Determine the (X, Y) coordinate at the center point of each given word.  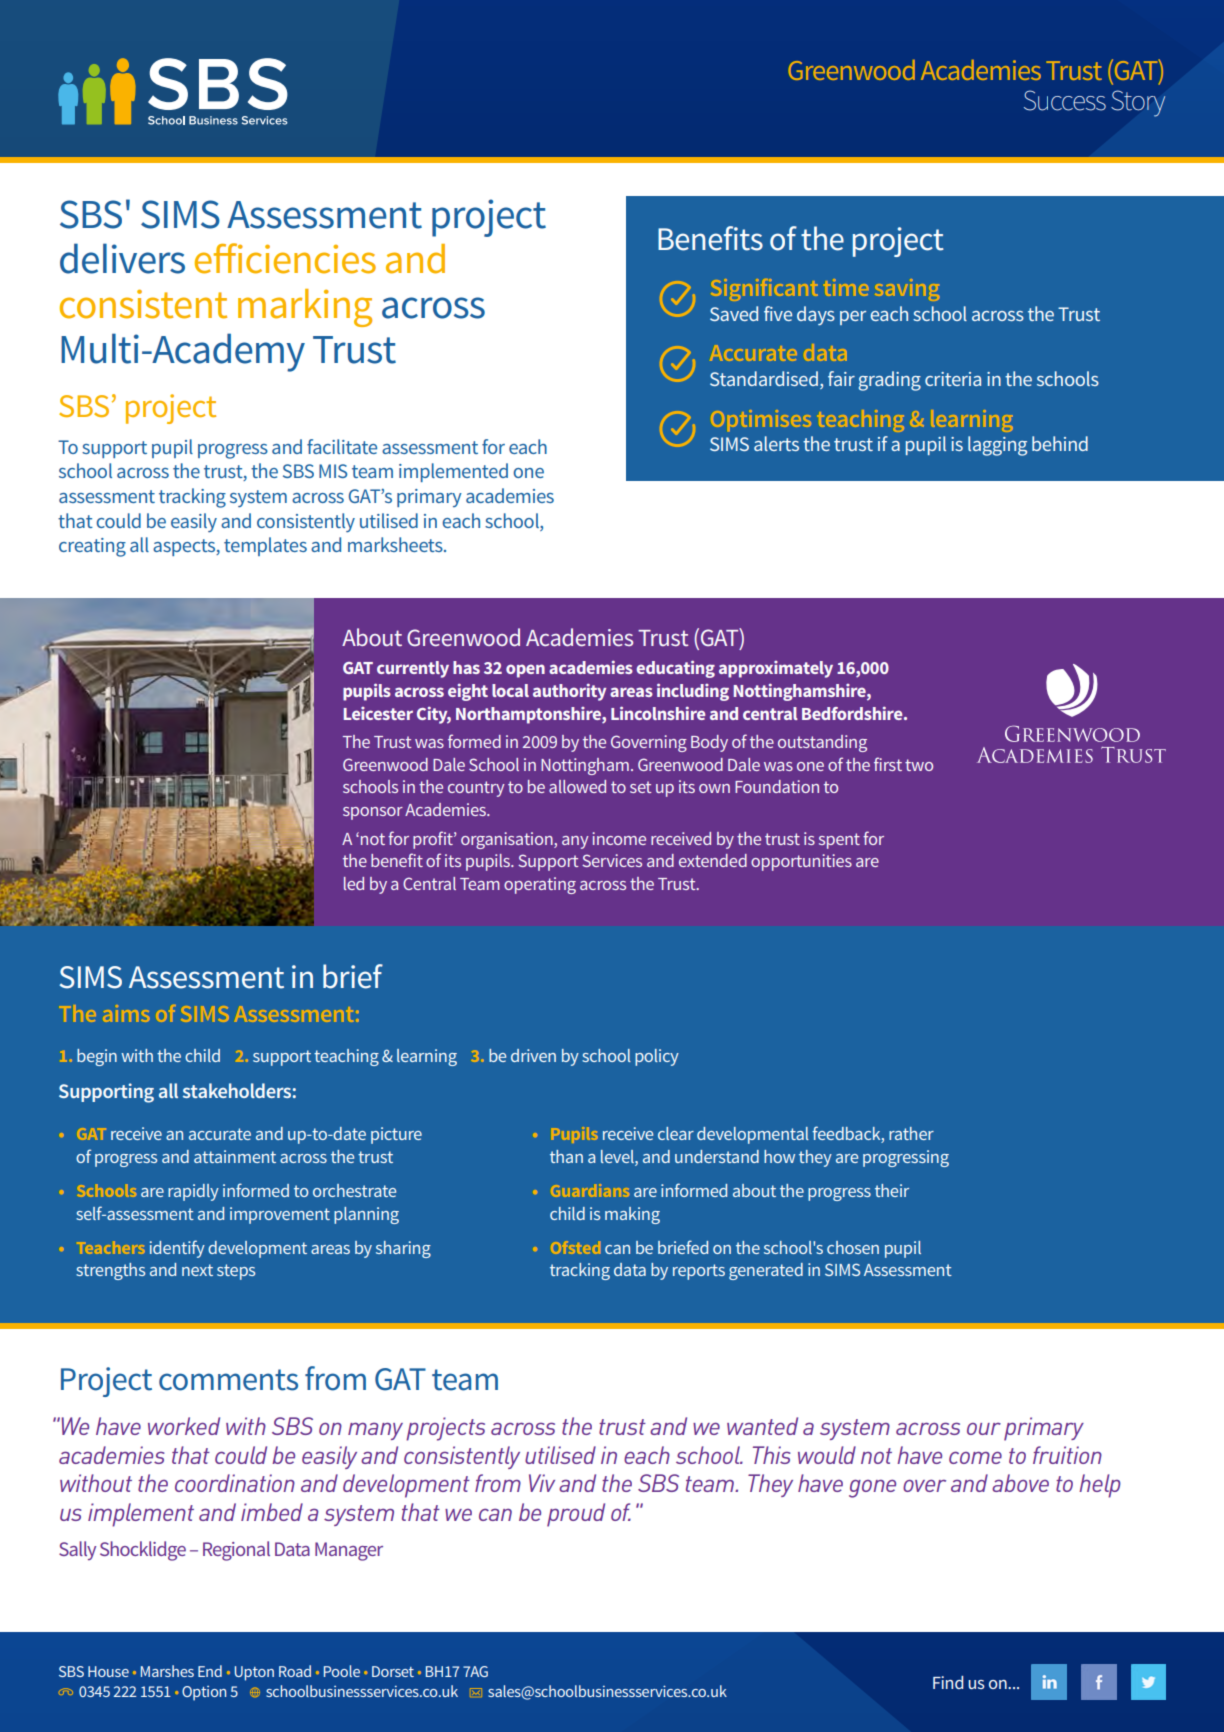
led (354, 883)
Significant (765, 290)
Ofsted (576, 1247)
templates (265, 546)
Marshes (167, 1671)
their (892, 1190)
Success (1065, 100)
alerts (776, 443)
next (197, 1270)
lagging (997, 446)
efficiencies (285, 258)
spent (839, 841)
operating (540, 885)
